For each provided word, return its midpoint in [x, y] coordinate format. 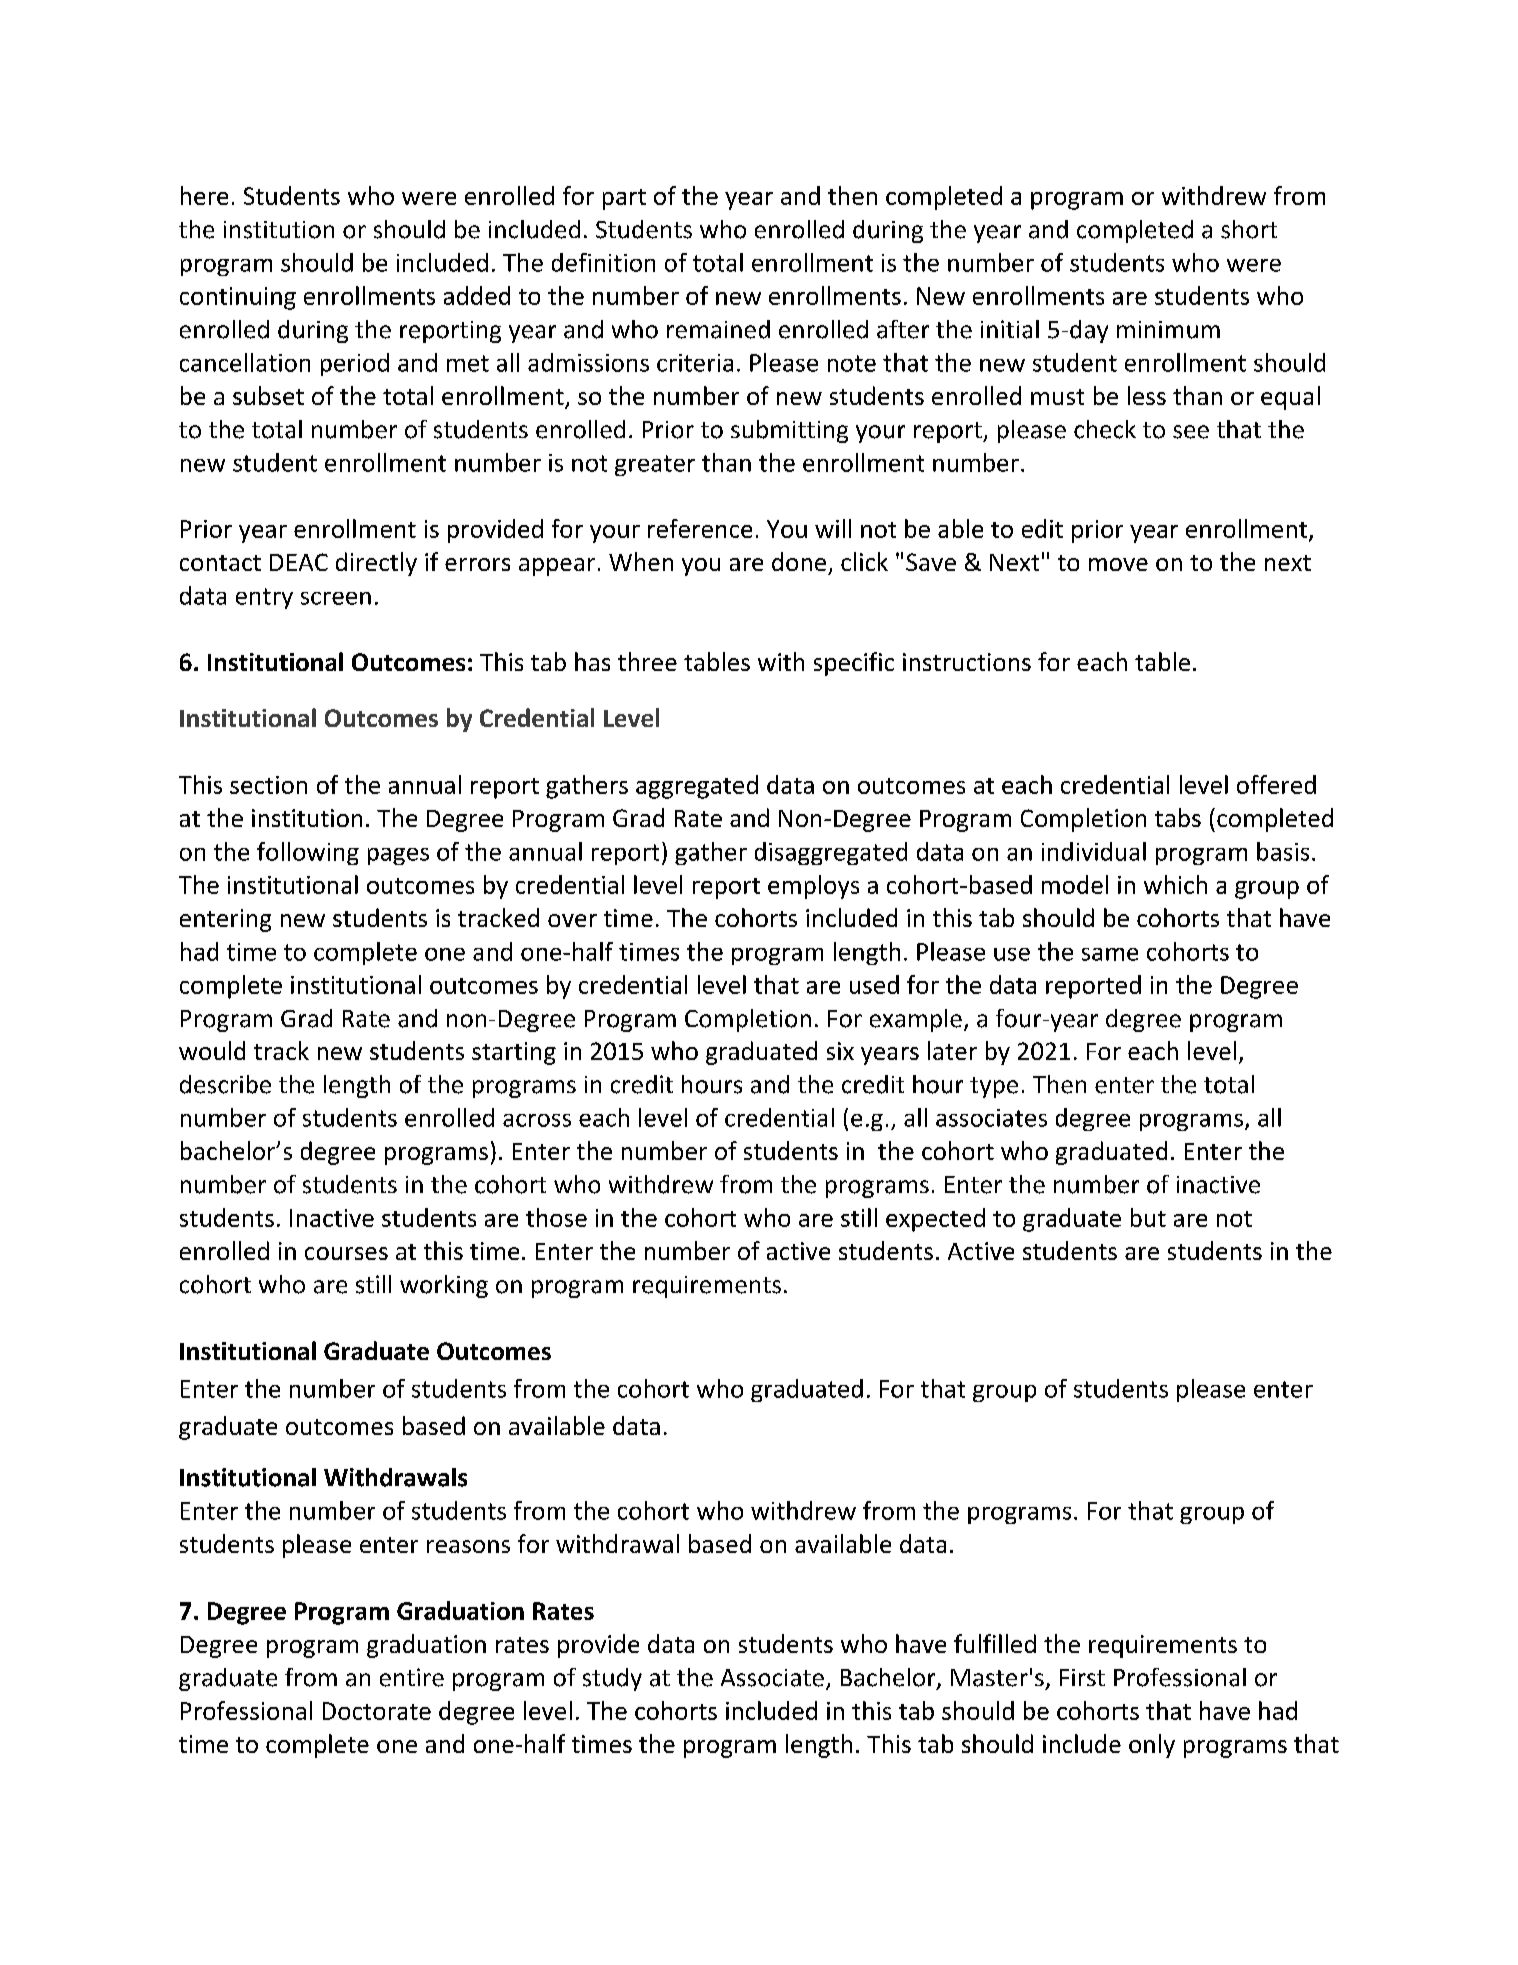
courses [346, 1253]
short [1249, 229]
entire [412, 1677]
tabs [1178, 817]
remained [718, 329]
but [1148, 1217]
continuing [238, 298]
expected [935, 1220]
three [647, 661]
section [268, 785]
